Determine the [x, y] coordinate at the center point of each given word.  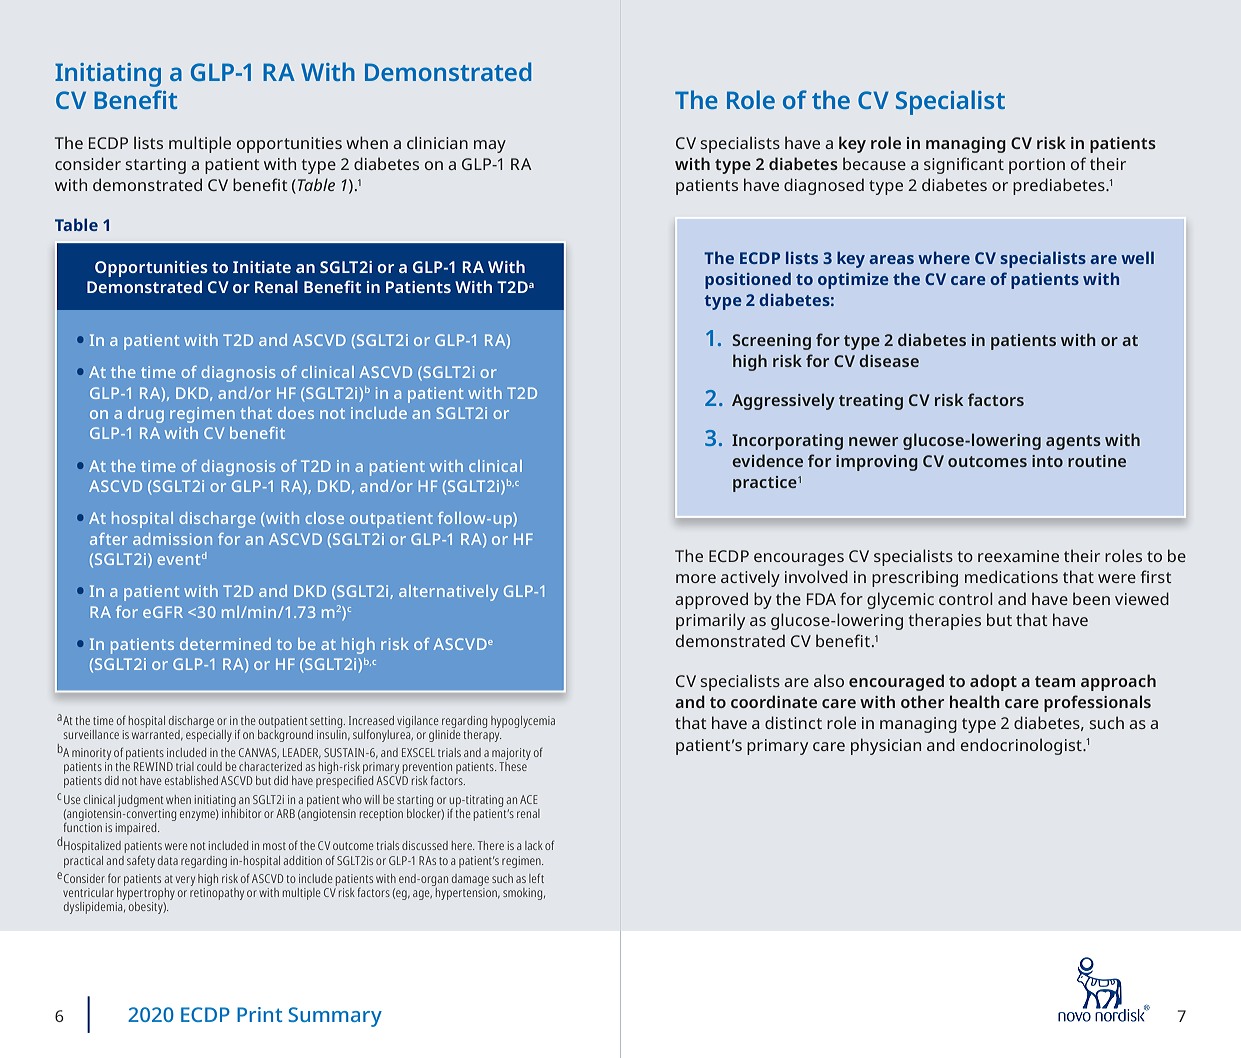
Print [259, 1014]
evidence [767, 460]
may [490, 146]
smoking [524, 894]
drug [146, 415]
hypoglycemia [523, 722]
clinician [437, 142]
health [975, 701]
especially [209, 734]
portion [1037, 166]
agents [1073, 442]
